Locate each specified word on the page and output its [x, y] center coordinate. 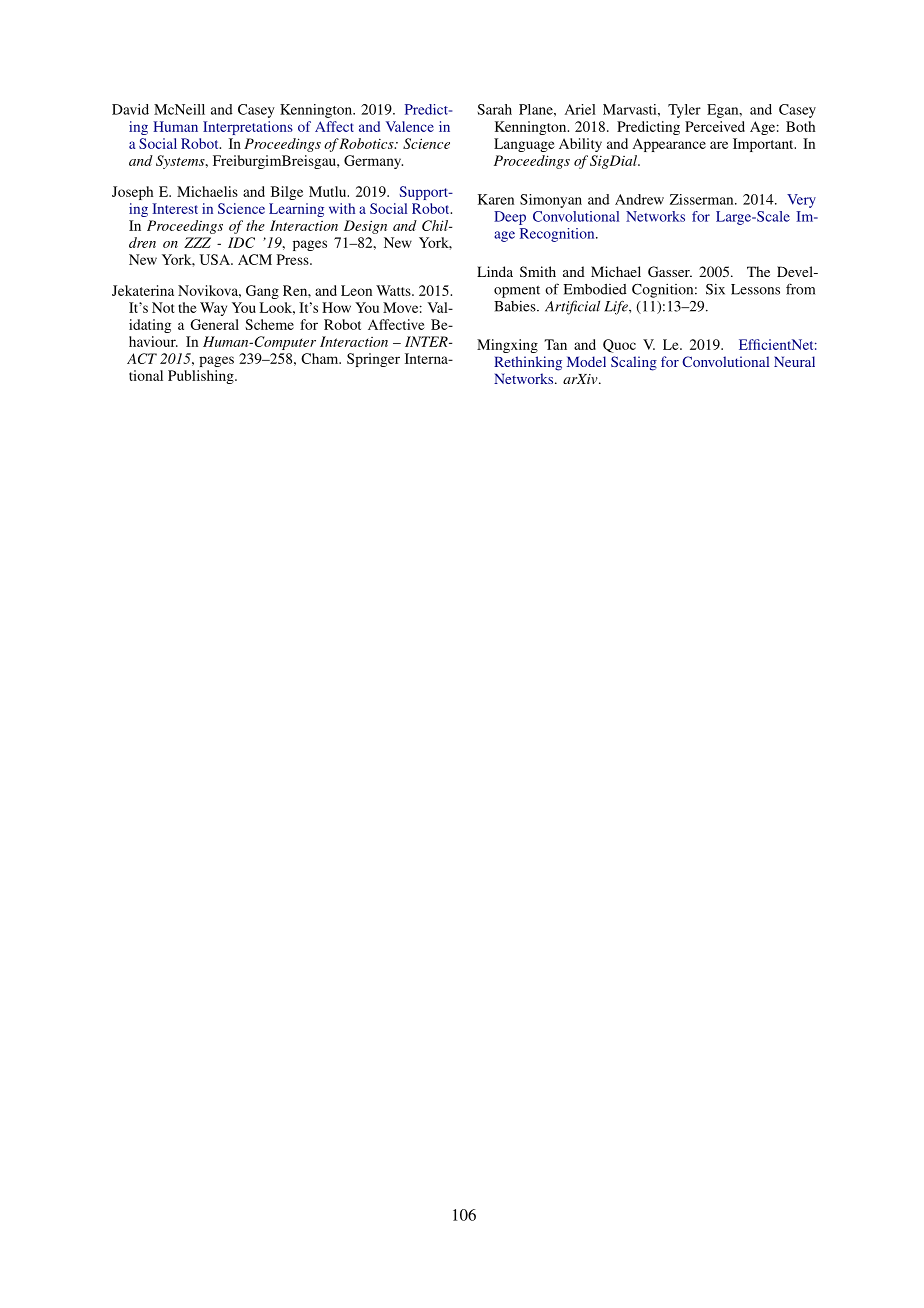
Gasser [670, 271]
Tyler [684, 111]
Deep [510, 218]
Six [715, 289]
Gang [262, 292]
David [130, 109]
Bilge [287, 193]
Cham [321, 358]
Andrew [639, 199]
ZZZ [197, 242]
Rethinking [528, 363]
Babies [516, 306]
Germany [373, 162]
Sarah [494, 109]
